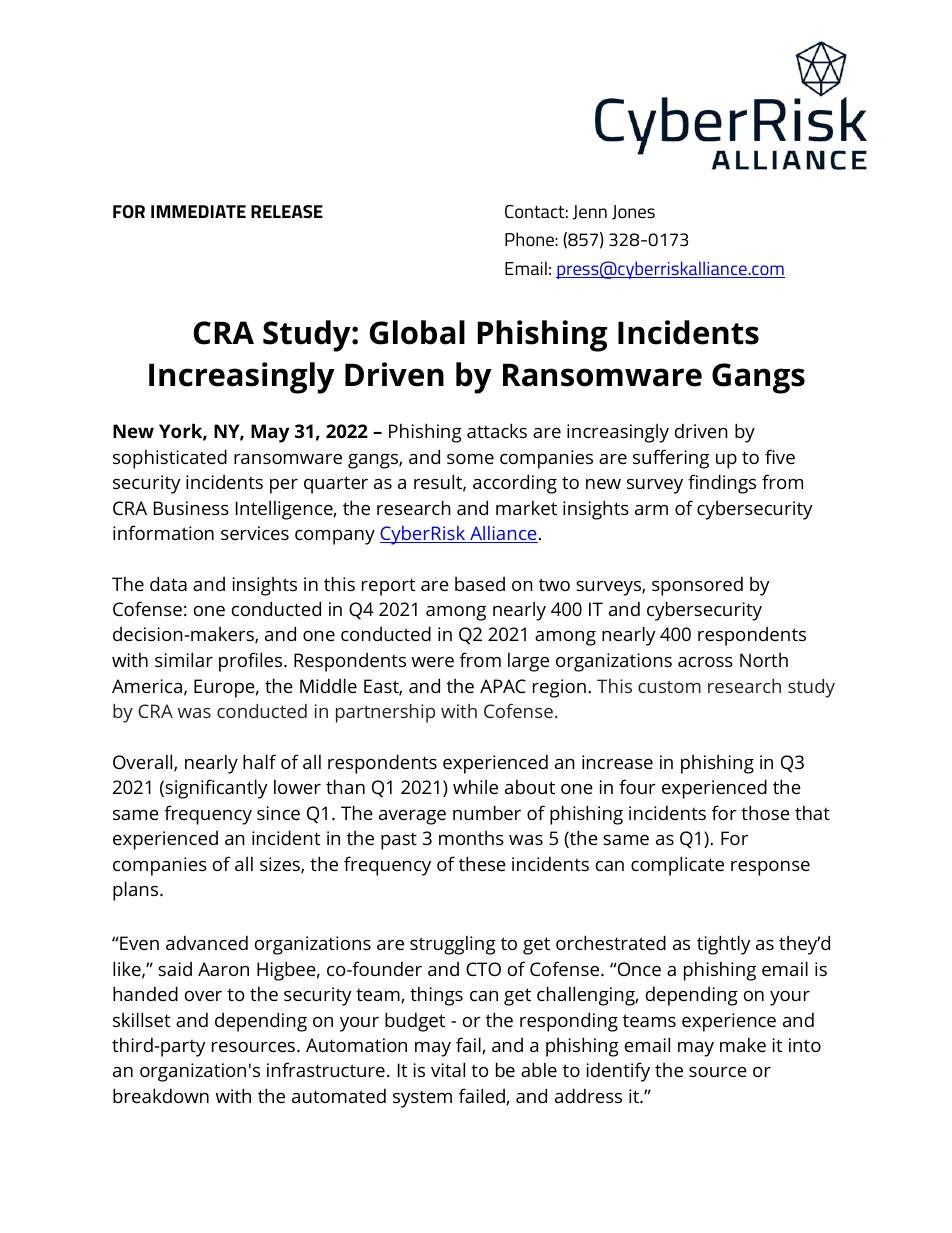  I want to click on into, so click(805, 1045).
